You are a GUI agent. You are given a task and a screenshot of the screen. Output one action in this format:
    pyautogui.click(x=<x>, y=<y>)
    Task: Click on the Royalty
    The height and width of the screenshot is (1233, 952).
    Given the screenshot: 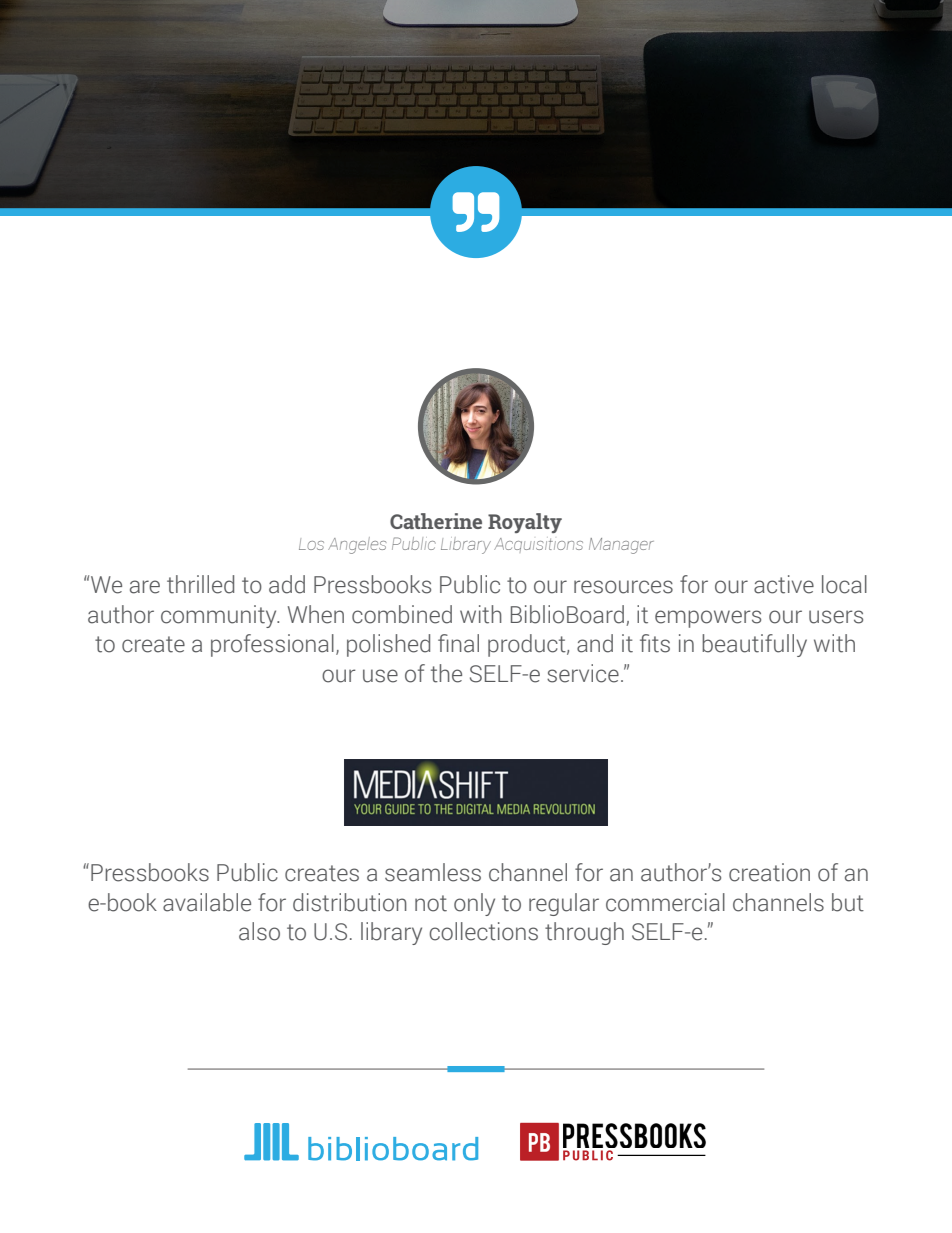 What is the action you would take?
    pyautogui.click(x=525, y=523)
